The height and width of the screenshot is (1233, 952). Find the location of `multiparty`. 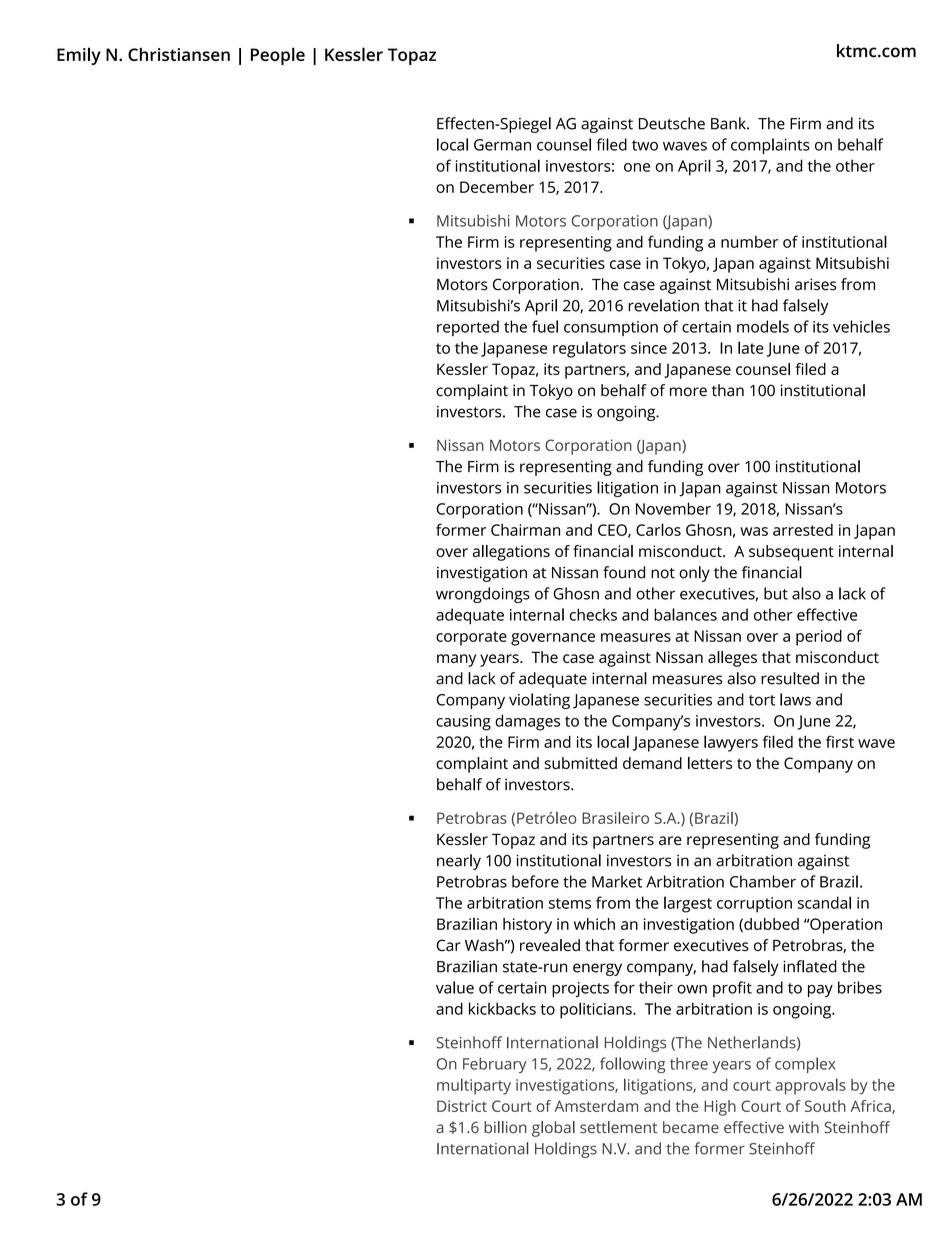

multiparty is located at coordinates (474, 1087).
